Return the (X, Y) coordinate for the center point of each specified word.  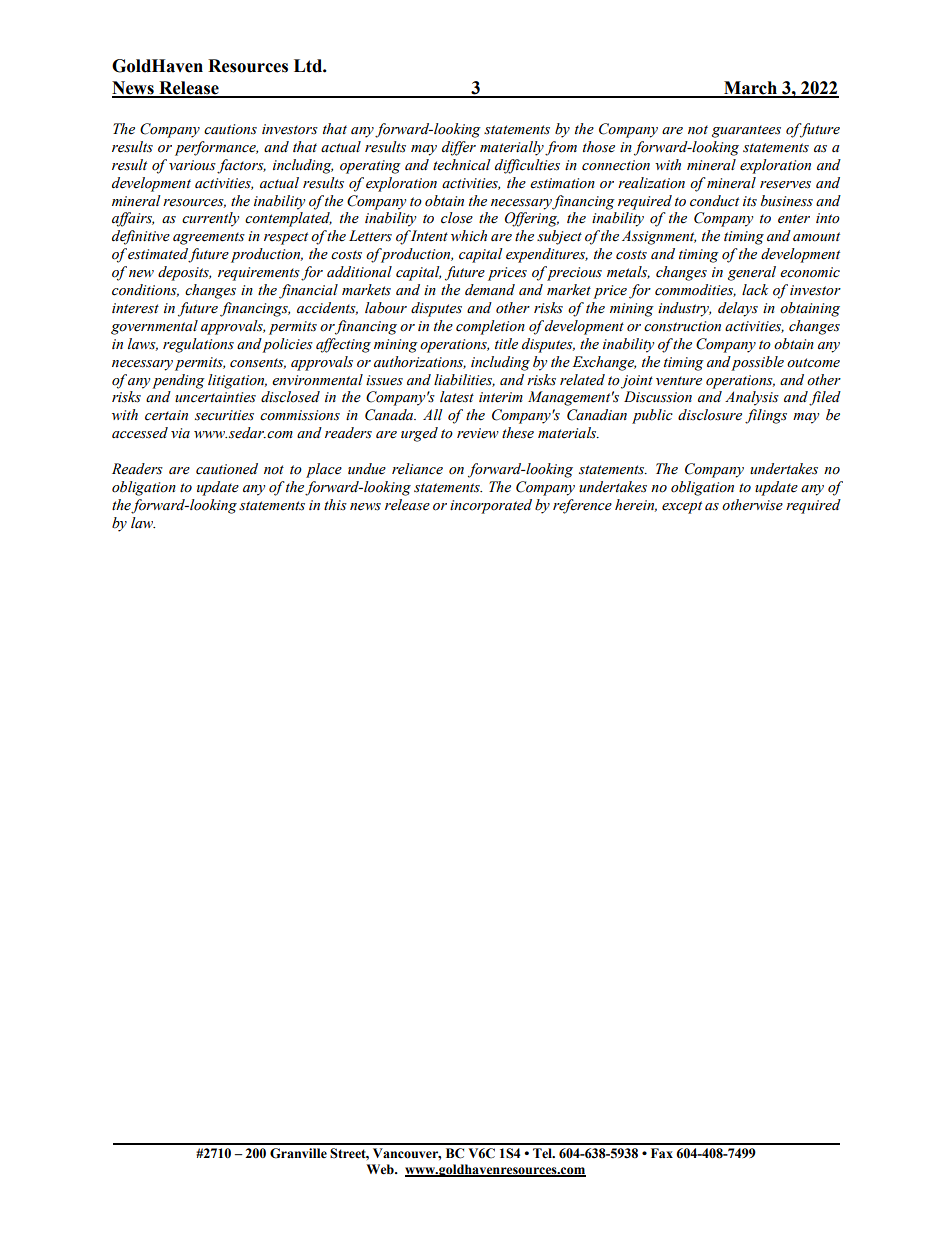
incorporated (491, 506)
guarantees (746, 131)
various (192, 165)
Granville (298, 1153)
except (682, 507)
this (335, 504)
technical (462, 165)
